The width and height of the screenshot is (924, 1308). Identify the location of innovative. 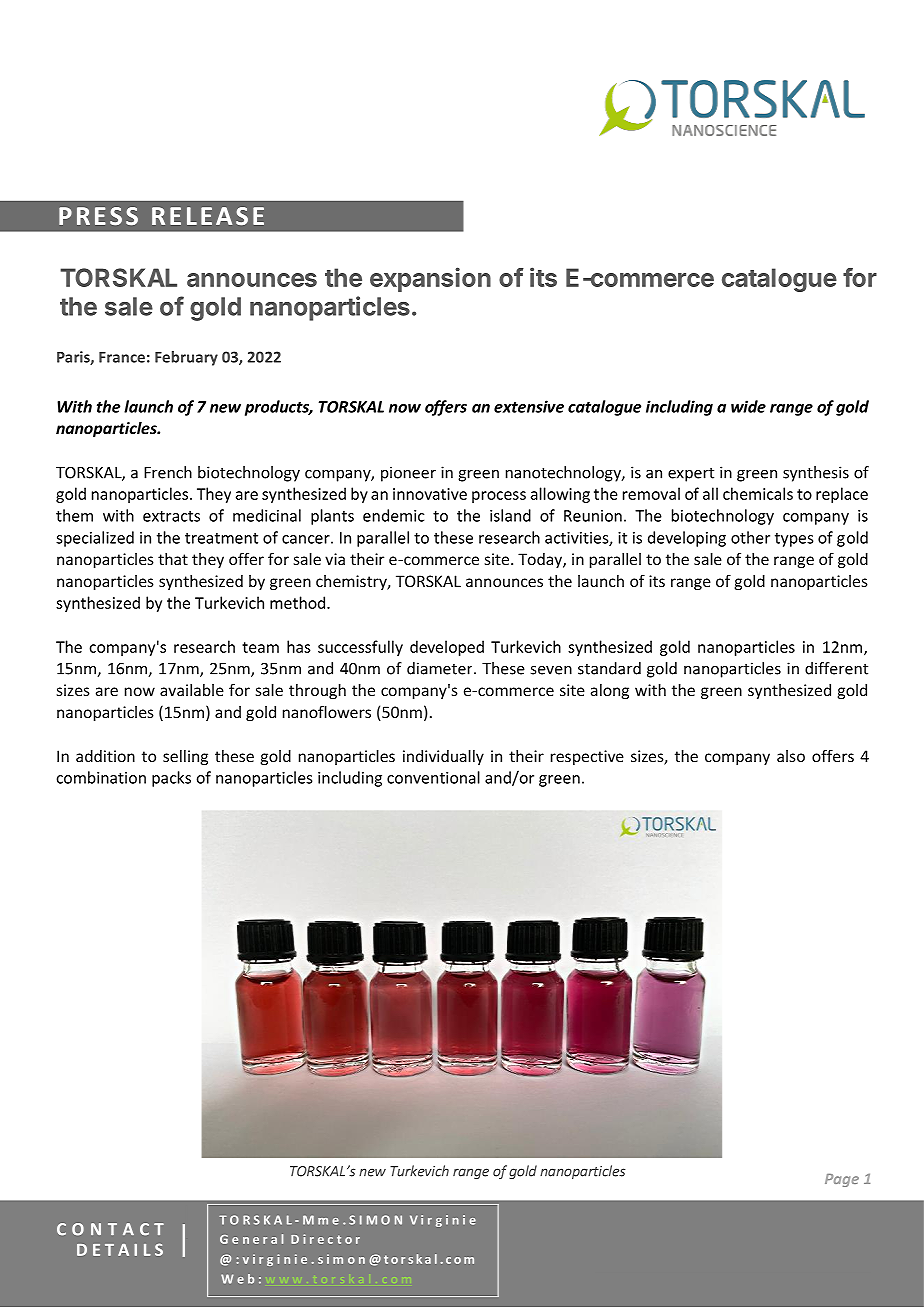
(430, 494).
